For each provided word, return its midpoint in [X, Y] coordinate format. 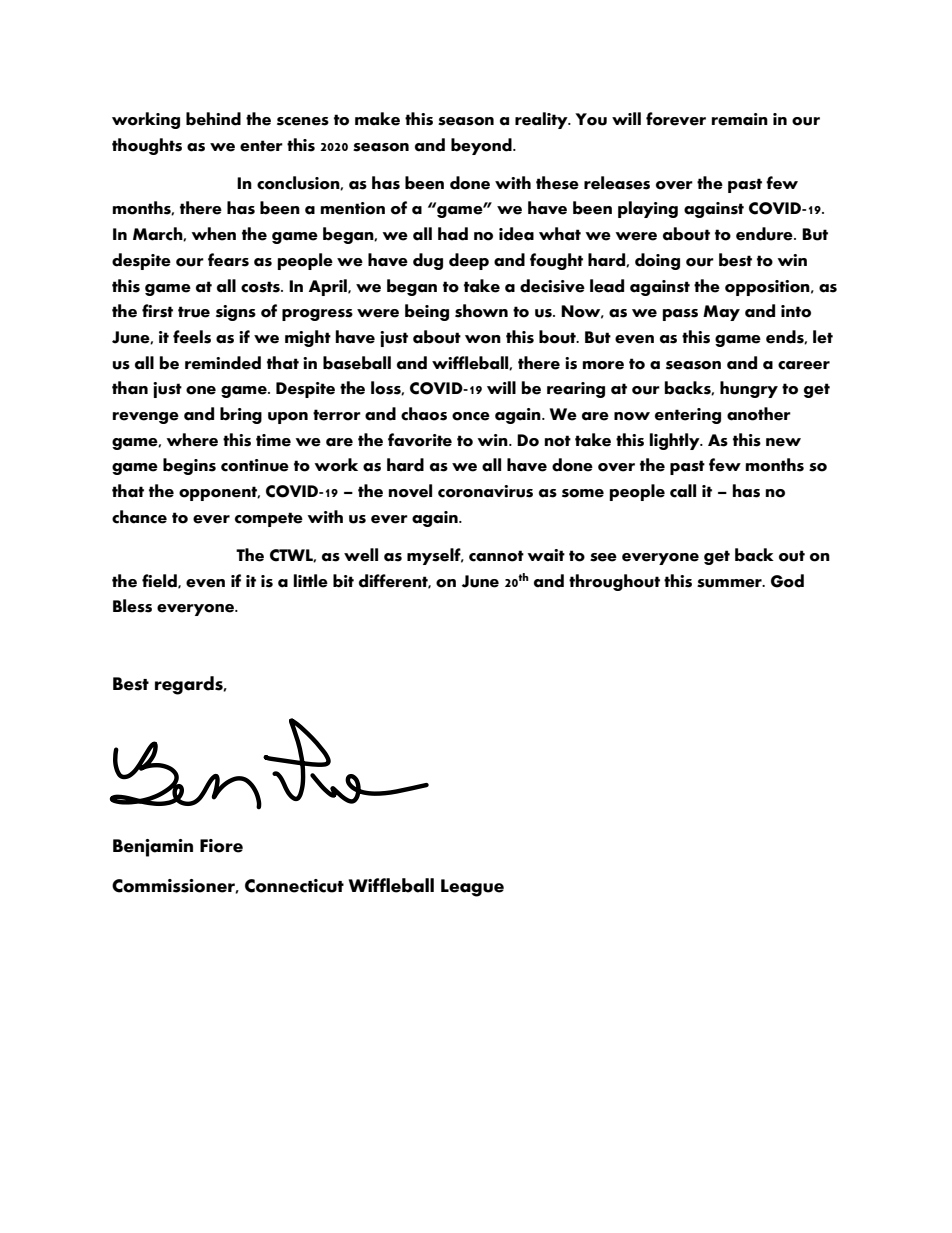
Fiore [221, 846]
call [683, 491]
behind [213, 119]
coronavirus [485, 491]
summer [730, 583]
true [194, 312]
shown [481, 311]
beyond [482, 146]
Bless [132, 606]
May [721, 313]
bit [343, 581]
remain [740, 119]
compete [269, 519]
